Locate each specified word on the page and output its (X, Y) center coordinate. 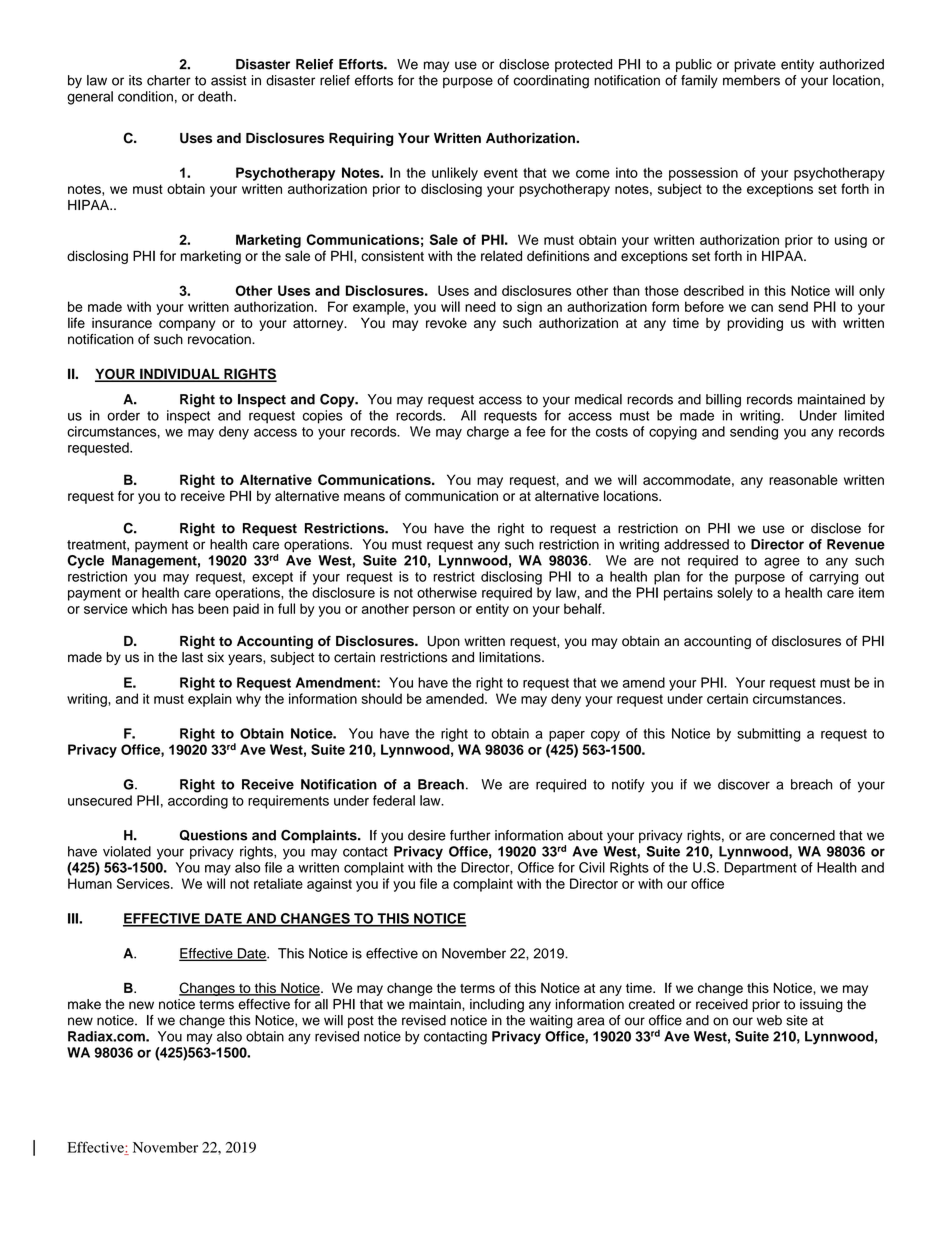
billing (723, 401)
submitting (768, 735)
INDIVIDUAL (180, 375)
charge (488, 433)
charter (169, 80)
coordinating (551, 82)
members (751, 80)
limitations (511, 657)
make (84, 1004)
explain (210, 700)
